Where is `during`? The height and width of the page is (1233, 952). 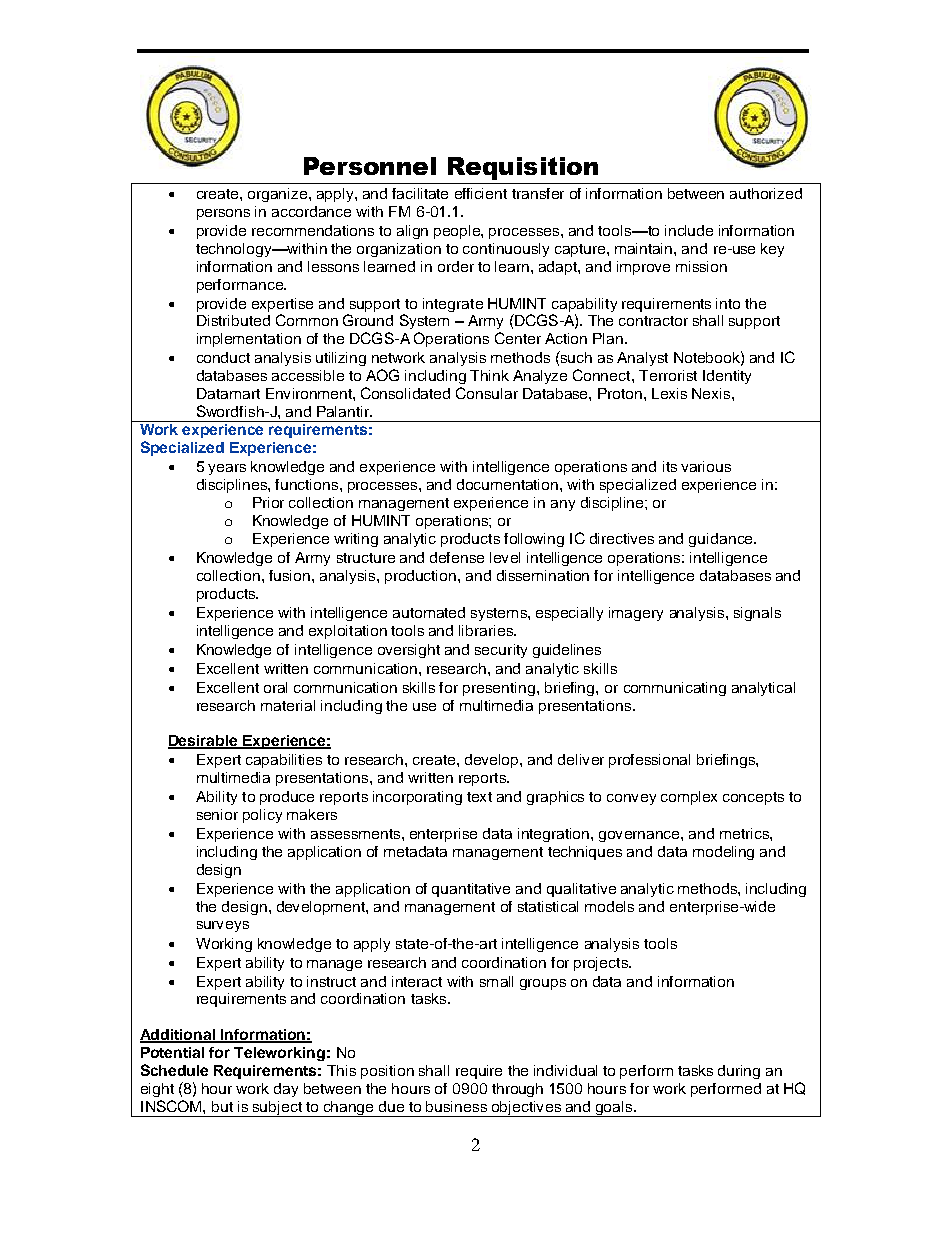
during is located at coordinates (739, 1072).
